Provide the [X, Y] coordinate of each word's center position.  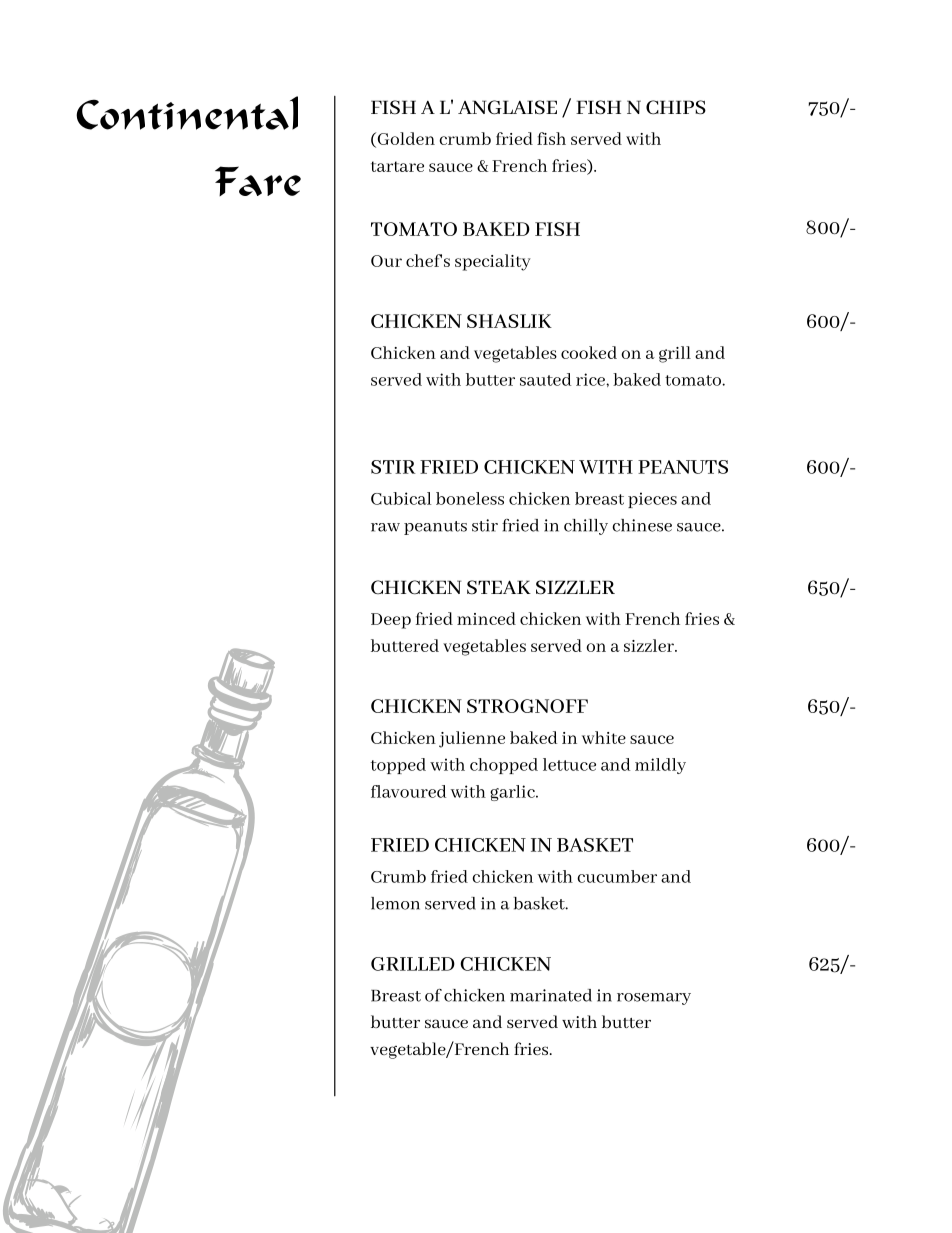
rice [591, 379]
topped [398, 766]
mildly [660, 766]
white [604, 737]
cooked [589, 352]
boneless [470, 498]
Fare [258, 181]
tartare [397, 166]
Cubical [401, 498]
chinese [642, 525]
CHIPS [676, 107]
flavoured [408, 791]
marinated [551, 995]
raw [385, 527]
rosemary [654, 999]
